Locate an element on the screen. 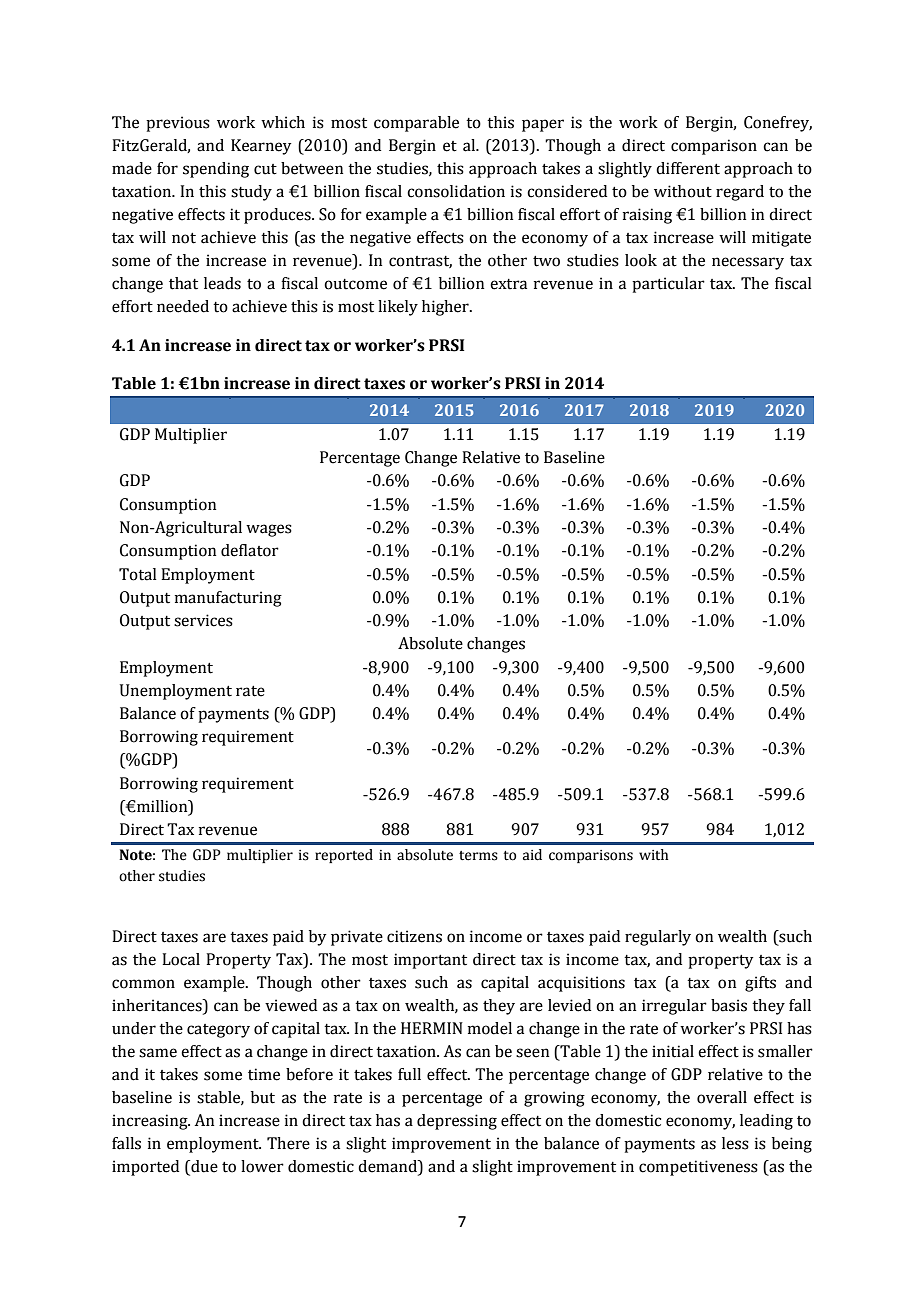 The width and height of the screenshot is (924, 1308). spending is located at coordinates (216, 170).
